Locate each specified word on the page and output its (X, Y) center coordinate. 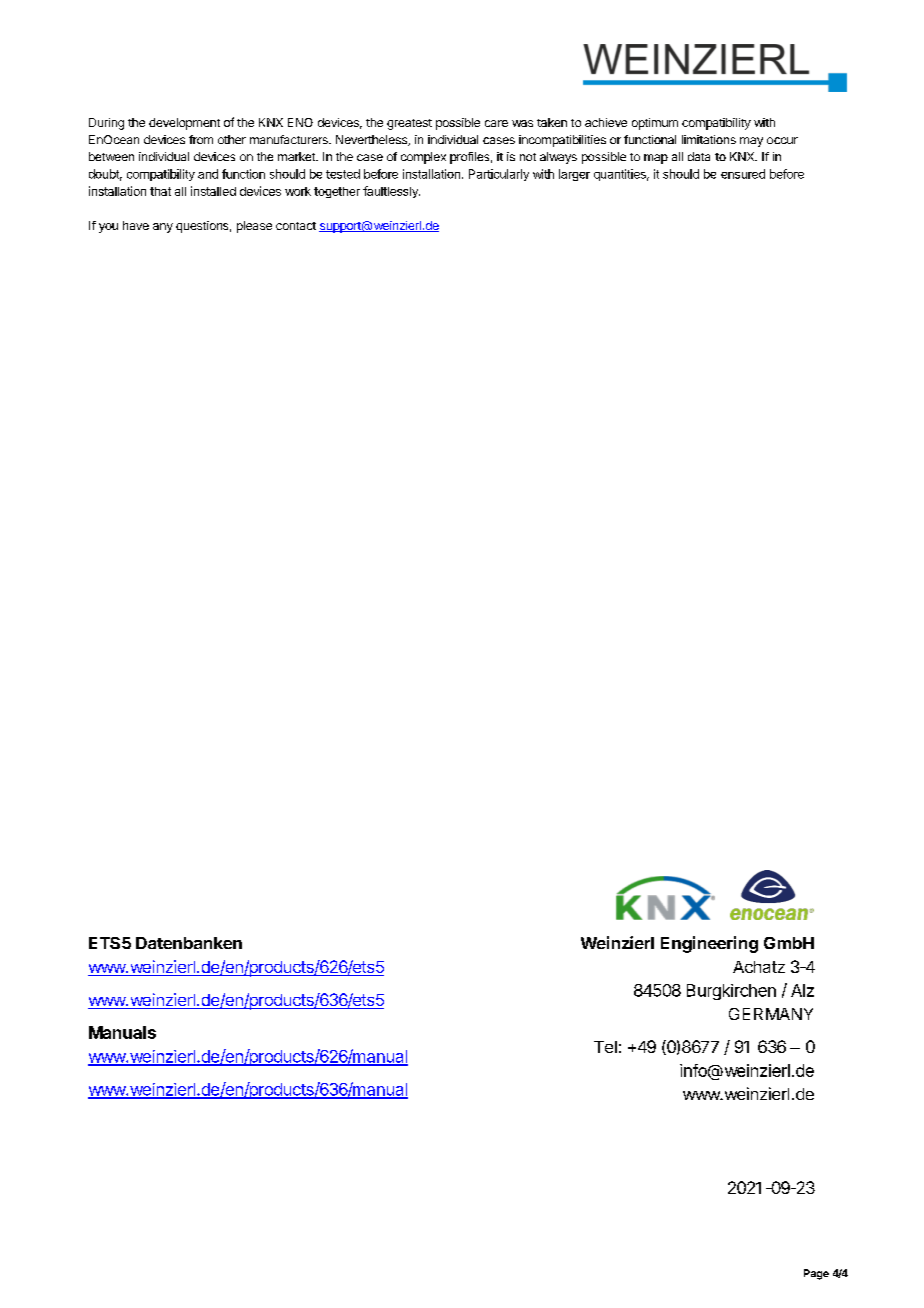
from (201, 139)
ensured (743, 174)
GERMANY (771, 1014)
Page (816, 1274)
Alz (802, 990)
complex (423, 158)
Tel (605, 1047)
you (108, 228)
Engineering (709, 944)
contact (296, 226)
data (699, 156)
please (254, 227)
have (136, 225)
